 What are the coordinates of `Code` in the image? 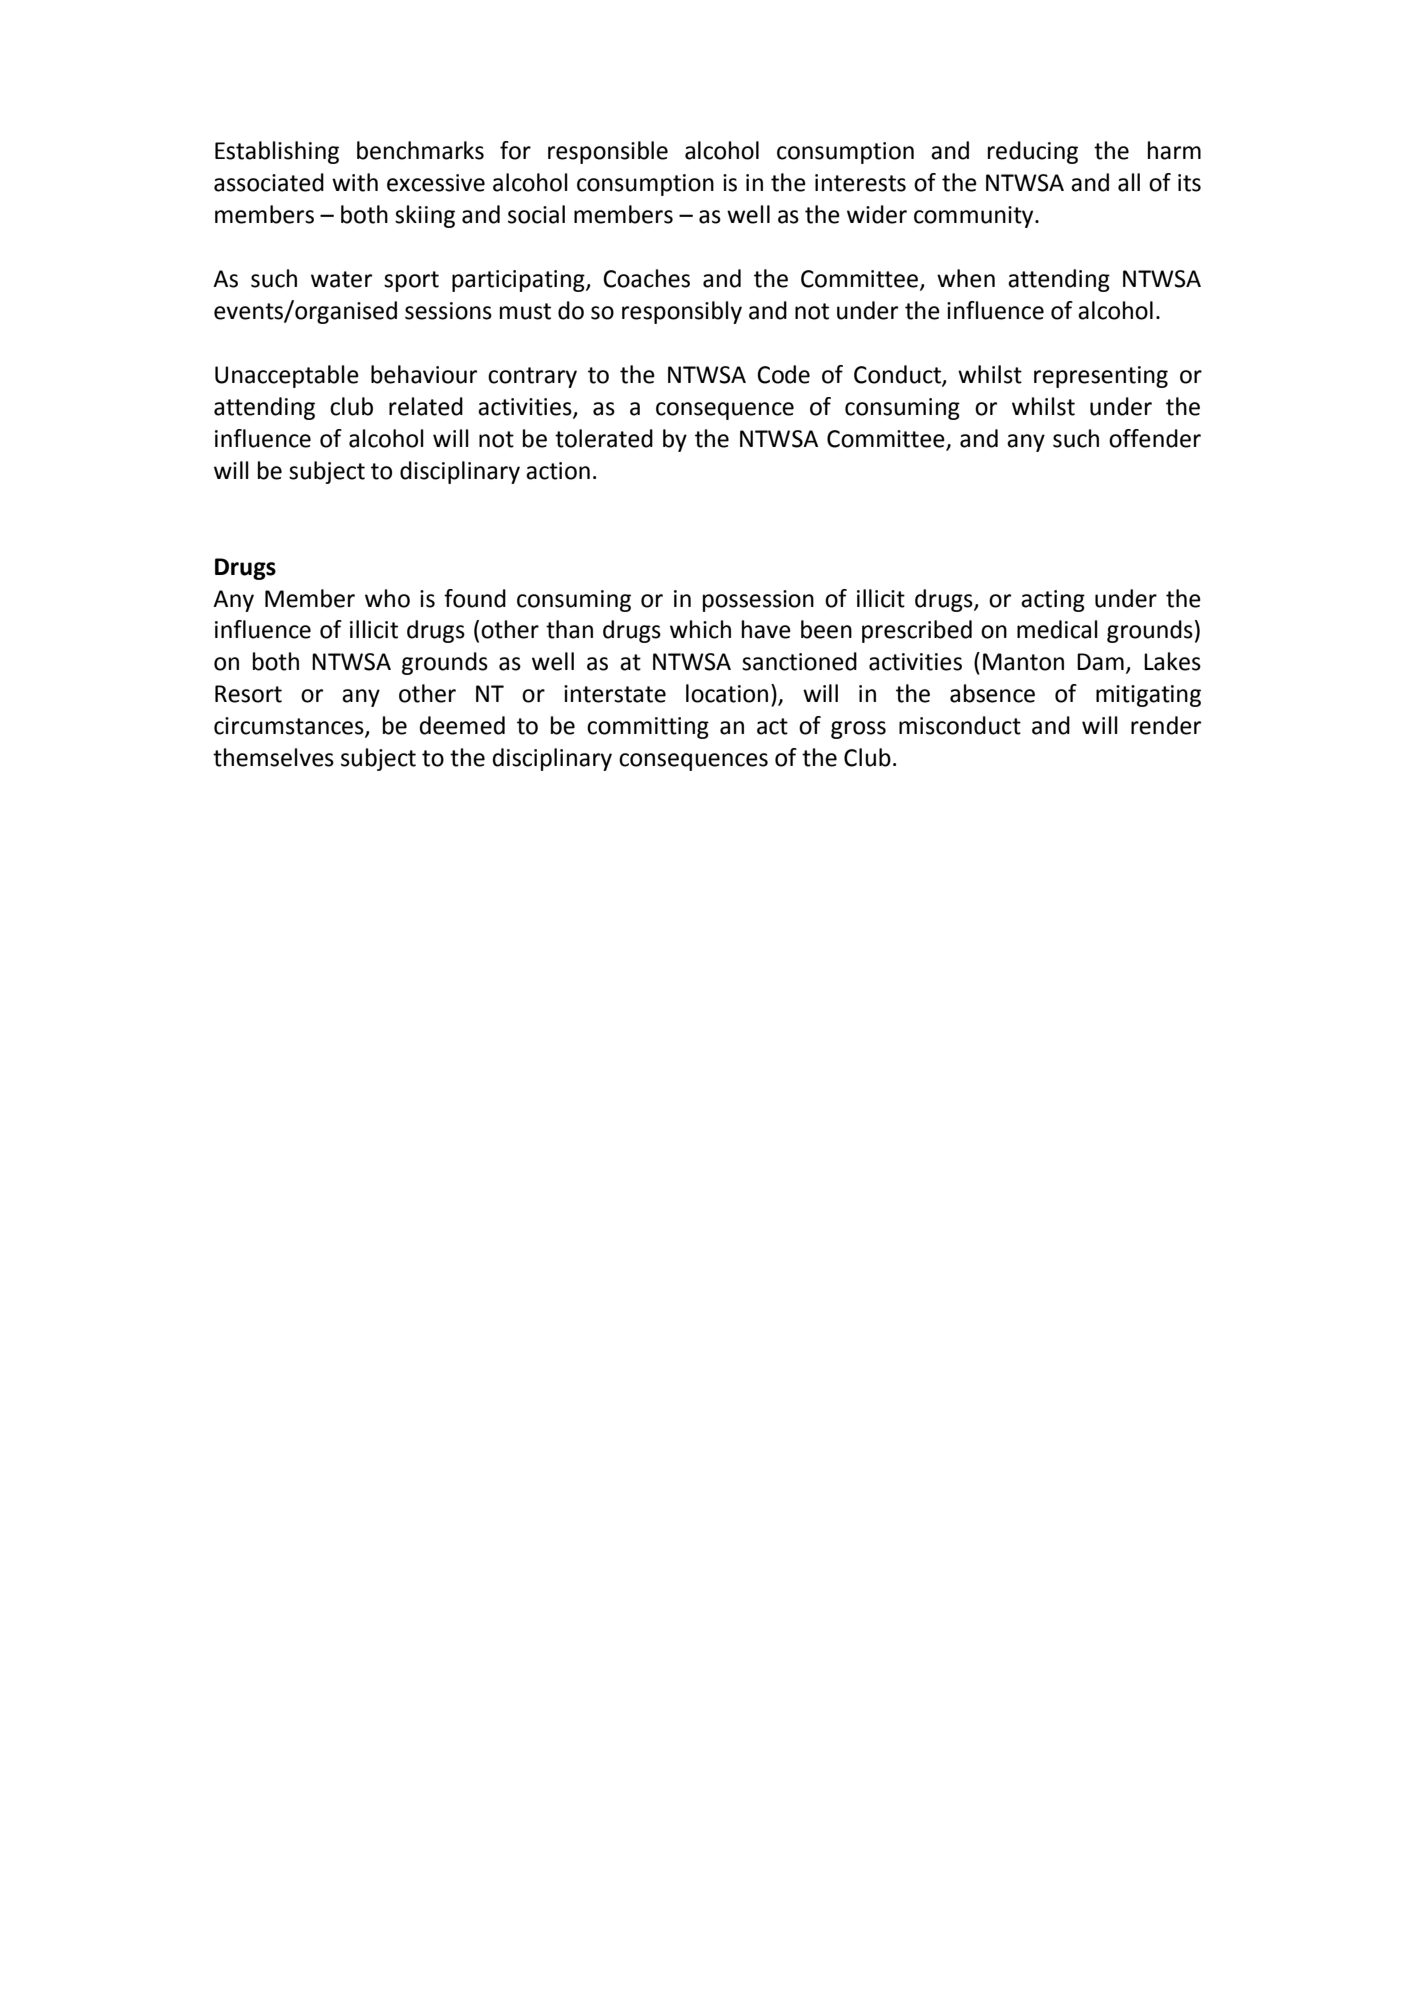 It's located at (783, 374).
